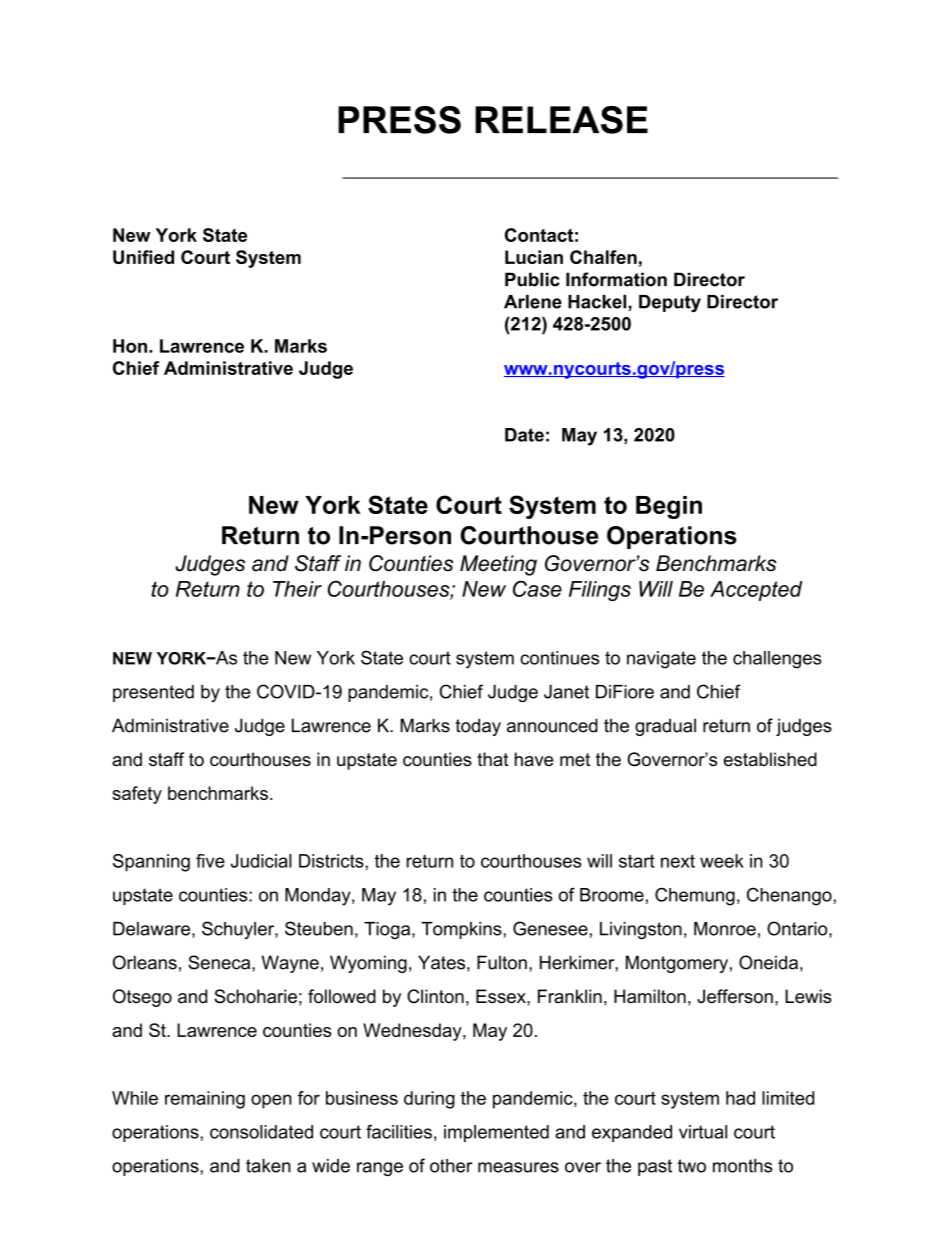 This document has height=1233, width=952. Describe the element at coordinates (561, 120) in the document. I see `RELEASE` at that location.
